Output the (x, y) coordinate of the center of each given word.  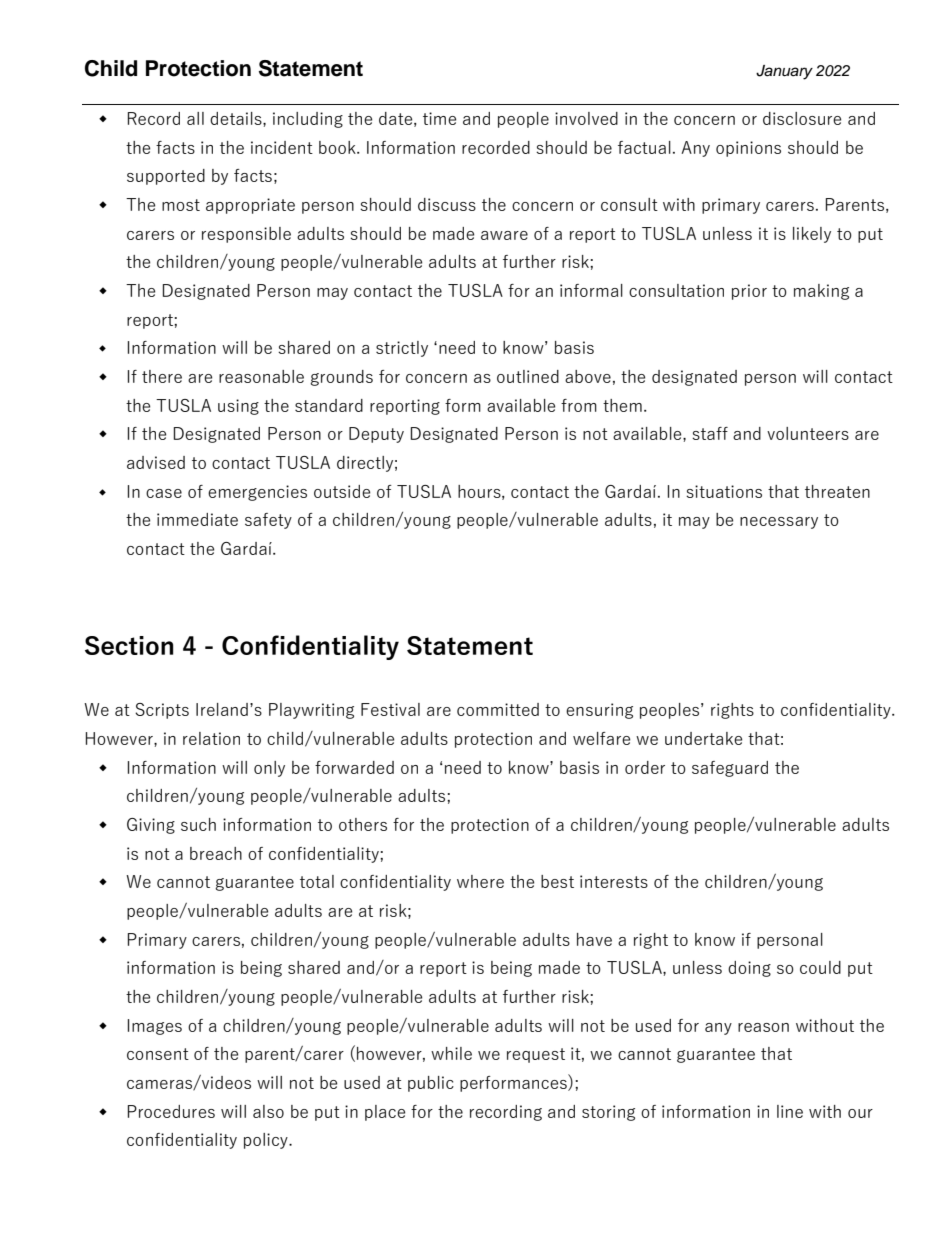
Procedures (171, 1111)
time (439, 118)
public (431, 1084)
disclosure (802, 118)
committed (498, 709)
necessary (779, 523)
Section (129, 645)
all (195, 118)
